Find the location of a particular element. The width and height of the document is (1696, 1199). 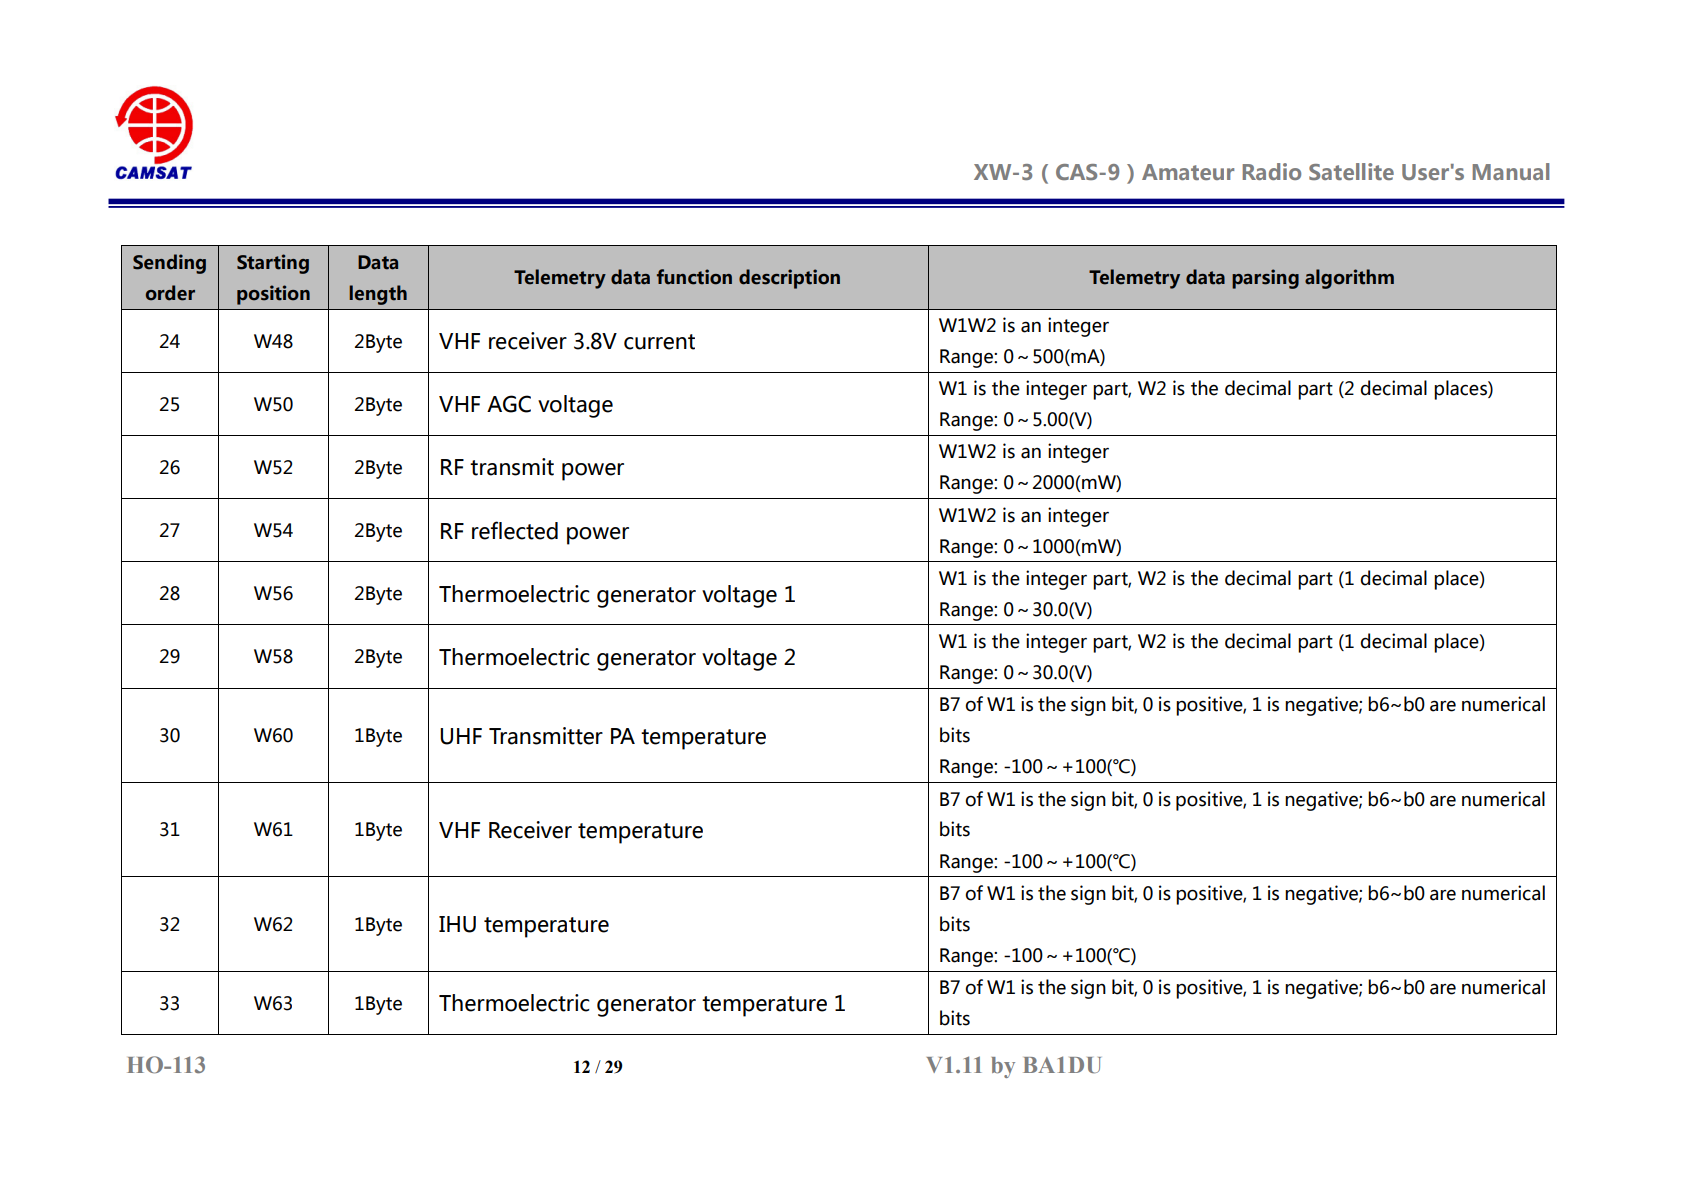

parsing is located at coordinates (1265, 279).
